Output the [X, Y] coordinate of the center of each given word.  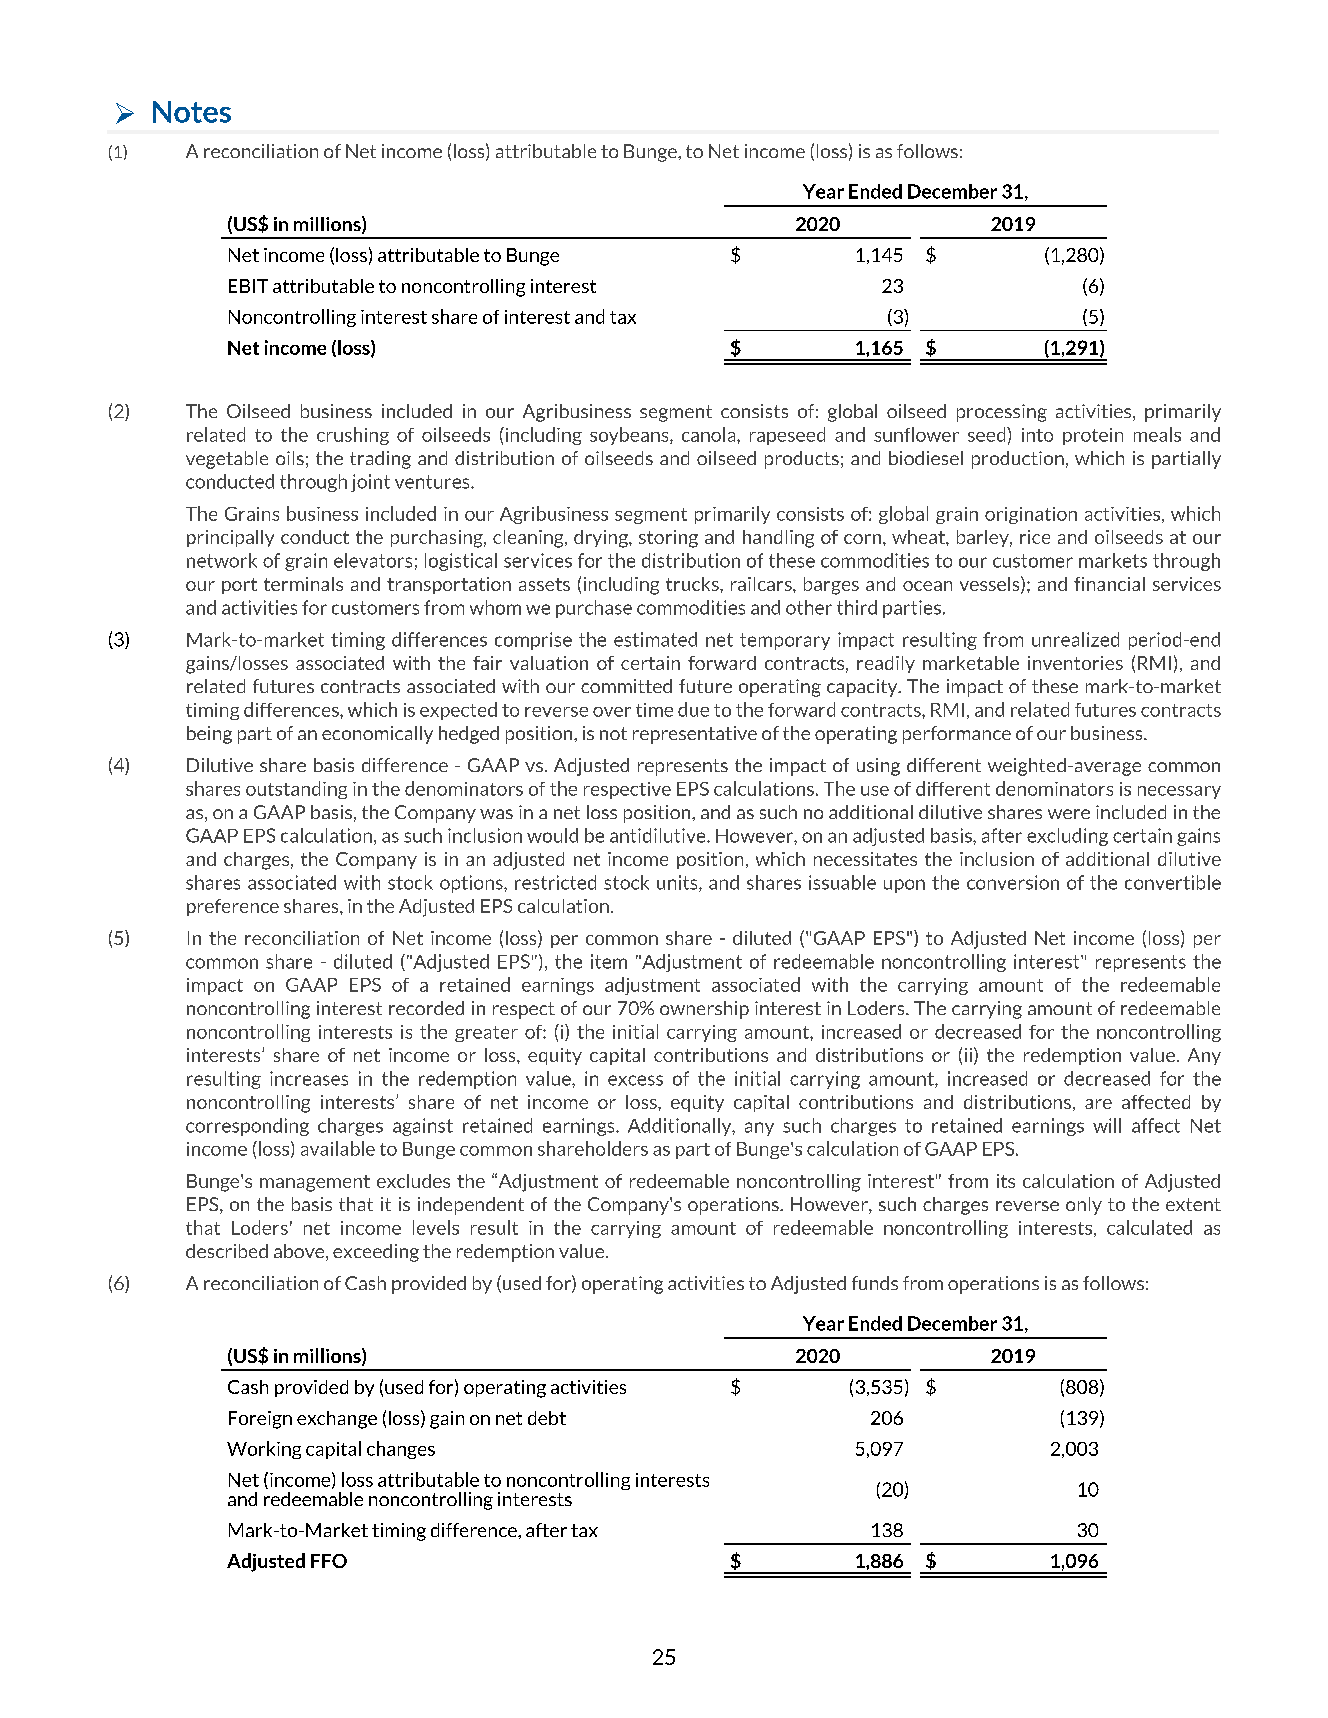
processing [1002, 413]
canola [710, 434]
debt [547, 1418]
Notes [192, 112]
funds [875, 1283]
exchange [337, 1420]
